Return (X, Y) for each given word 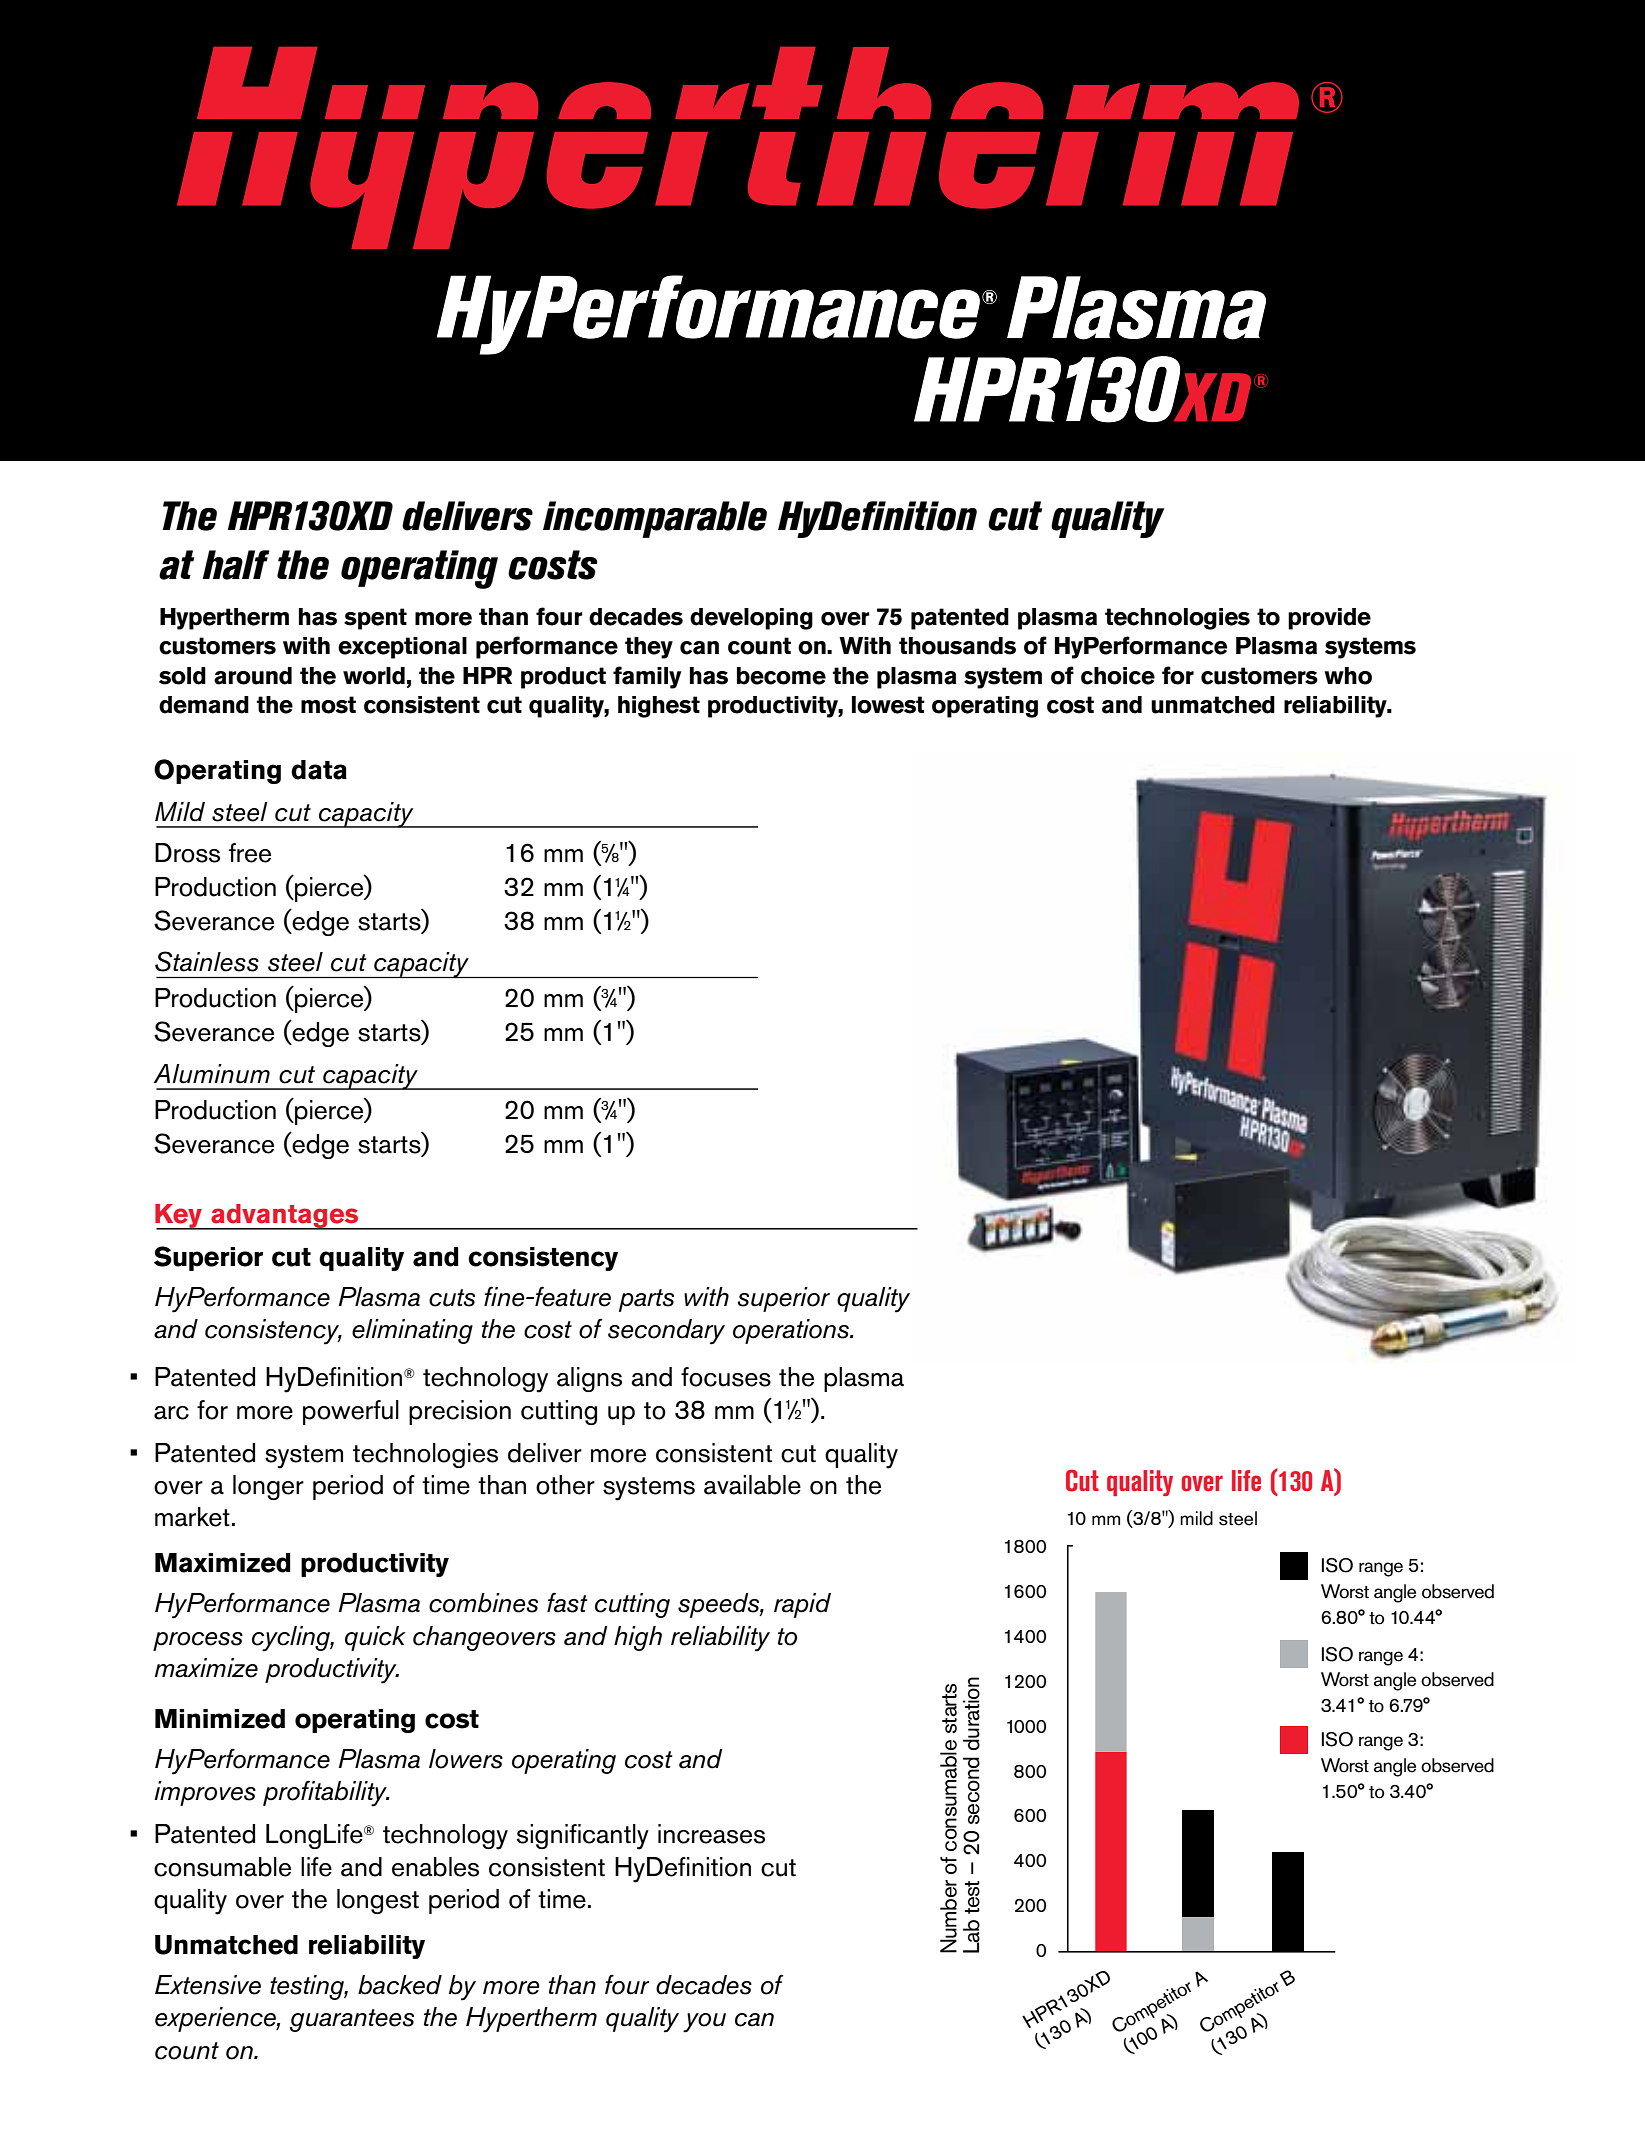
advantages (285, 1217)
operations (792, 1331)
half (236, 565)
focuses (726, 1377)
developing (751, 619)
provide (1329, 619)
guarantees (352, 2020)
